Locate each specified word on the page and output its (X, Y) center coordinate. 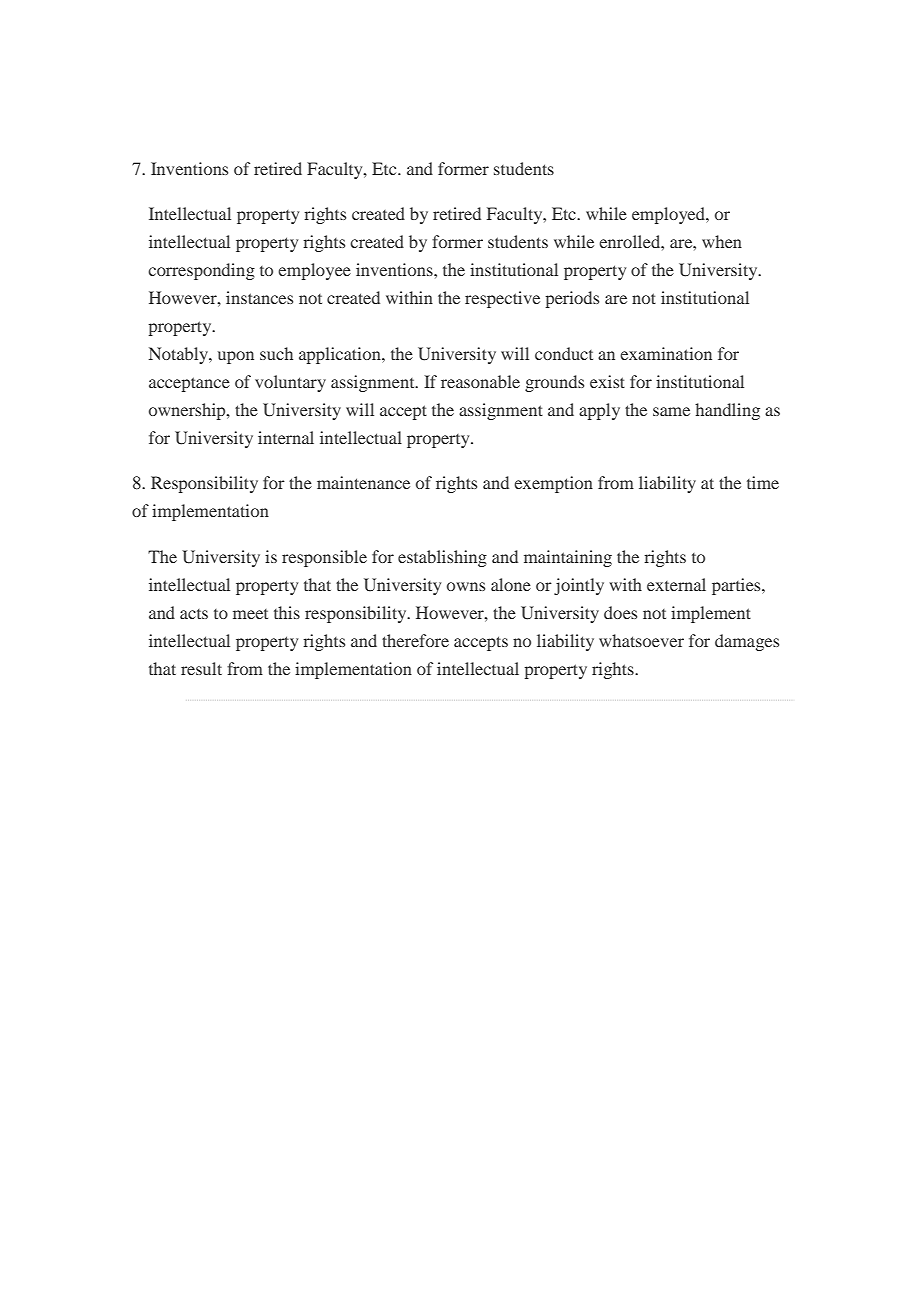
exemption (553, 484)
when (722, 241)
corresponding (201, 271)
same (671, 411)
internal (286, 437)
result (201, 668)
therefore (415, 640)
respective (502, 299)
